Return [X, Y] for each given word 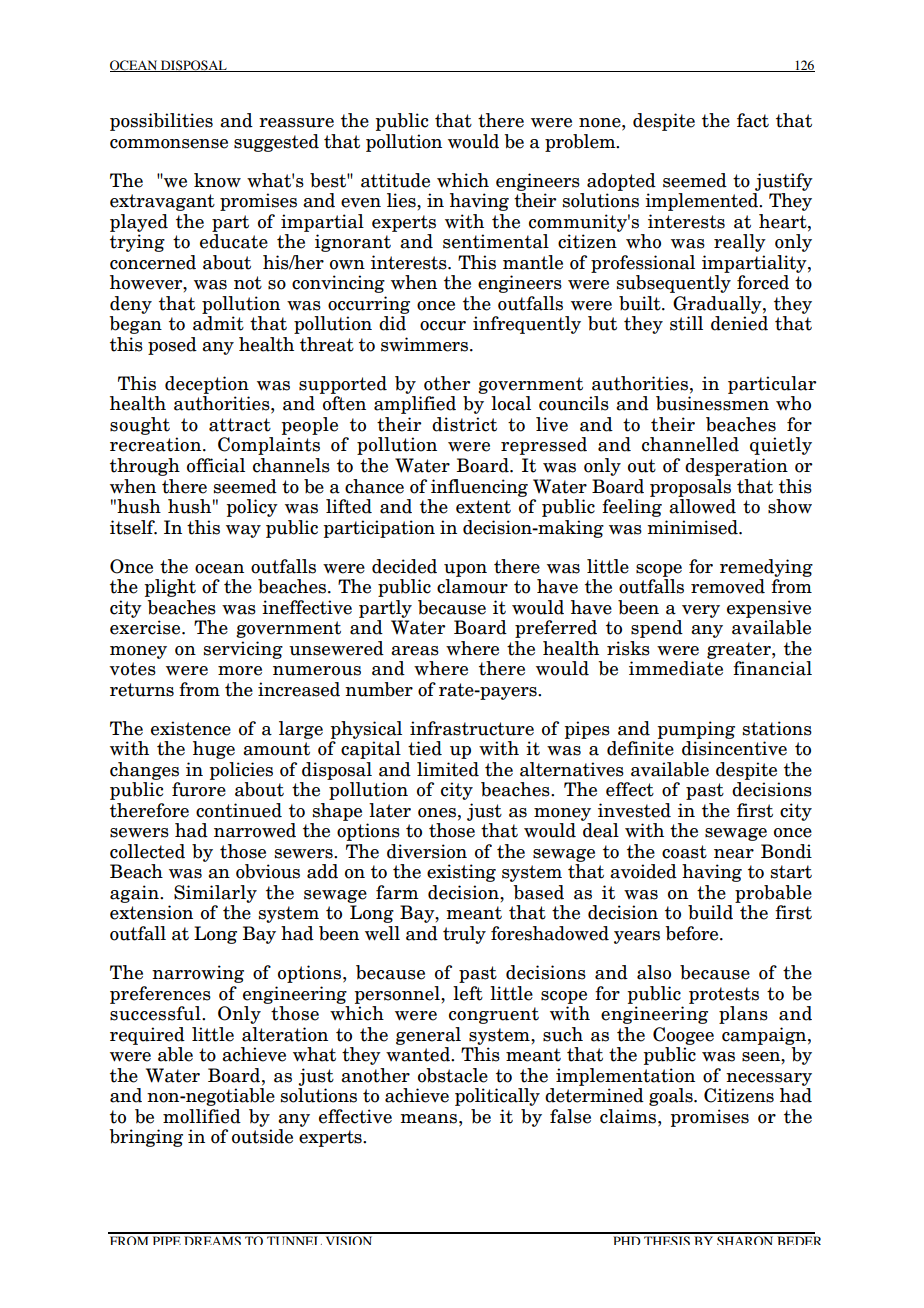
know [217, 180]
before [693, 933]
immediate [676, 668]
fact [753, 120]
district [464, 424]
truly [464, 935]
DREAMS [212, 1240]
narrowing [198, 974]
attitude [395, 180]
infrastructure [472, 728]
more [240, 671]
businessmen [712, 403]
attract [240, 425]
